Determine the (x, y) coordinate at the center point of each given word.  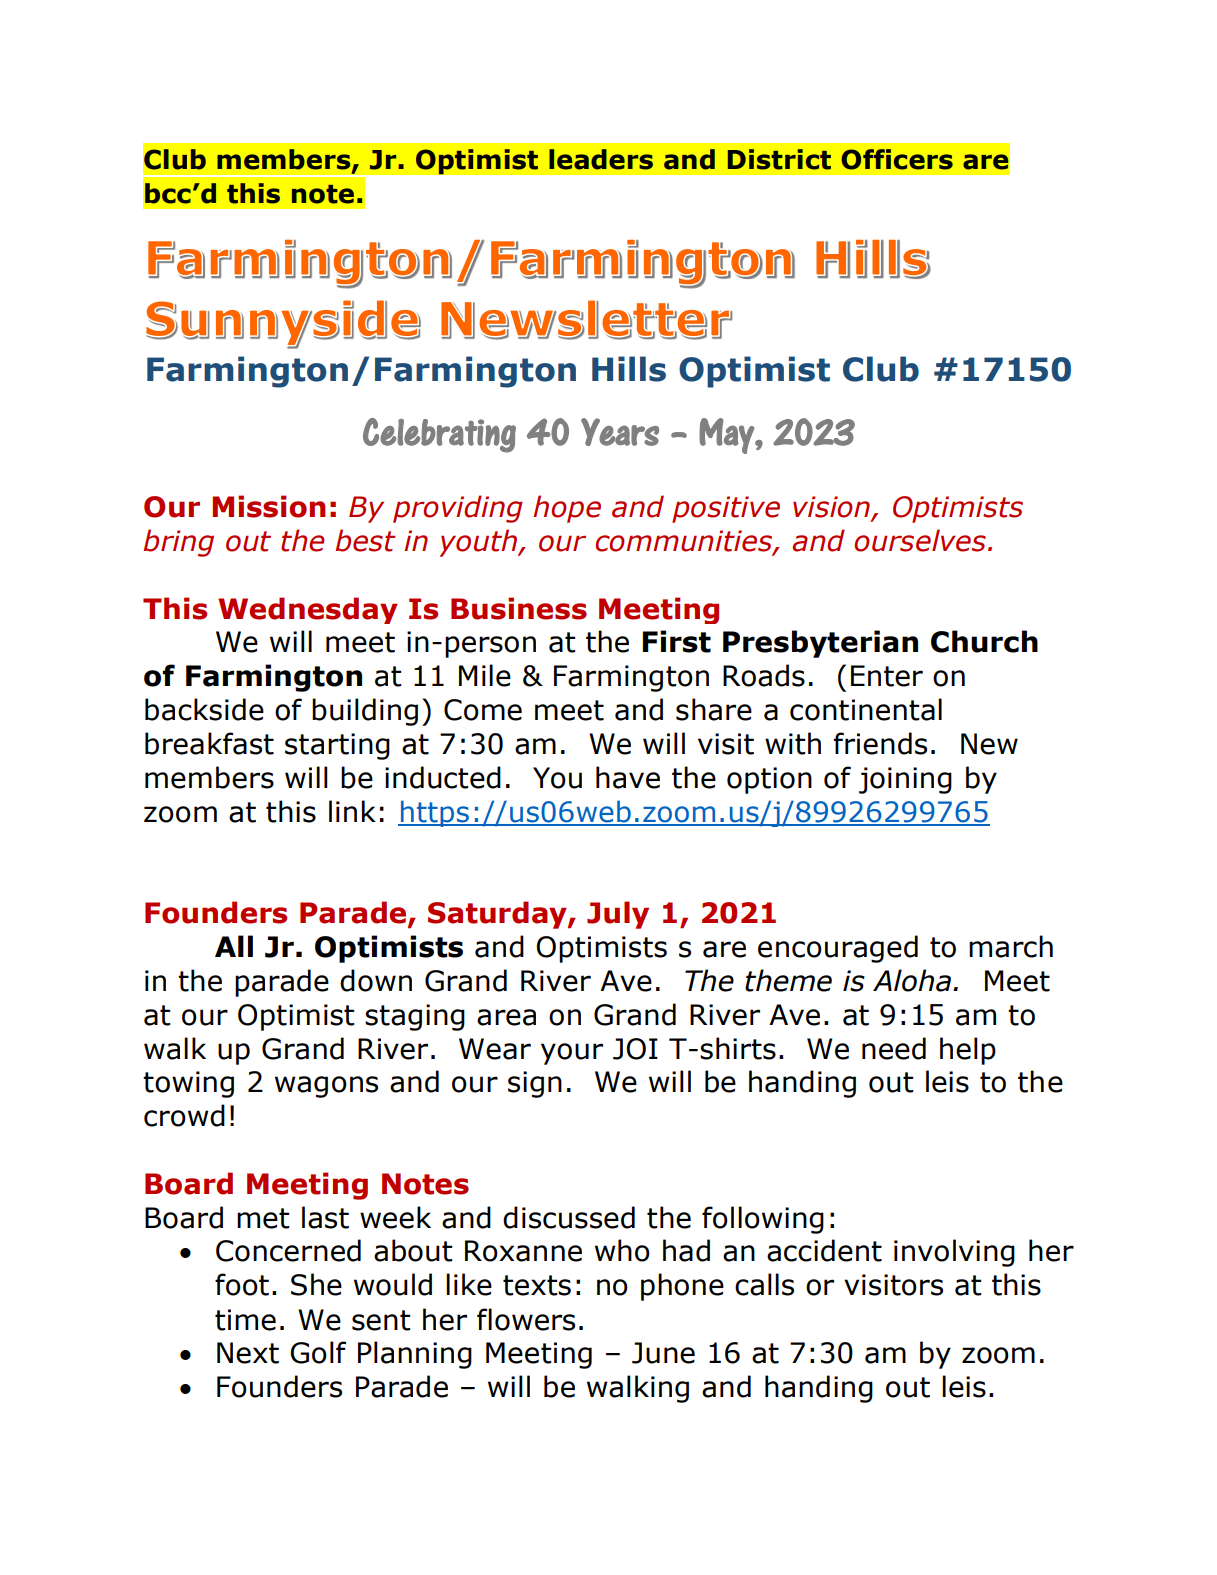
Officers (897, 159)
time (245, 1320)
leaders (601, 159)
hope (567, 509)
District (779, 159)
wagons (326, 1087)
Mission (268, 506)
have (628, 777)
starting (337, 746)
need (894, 1048)
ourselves (920, 540)
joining (905, 780)
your (572, 1054)
